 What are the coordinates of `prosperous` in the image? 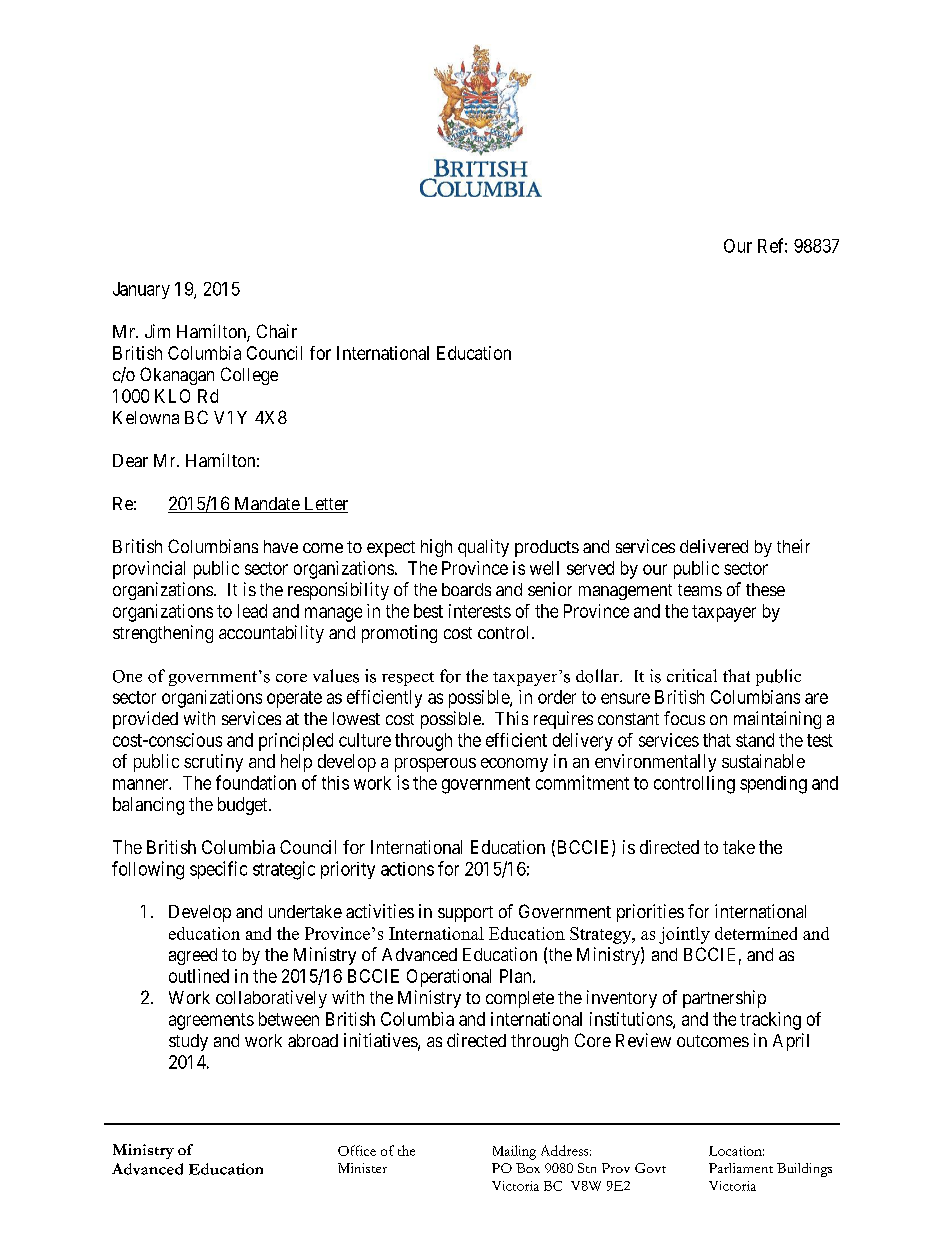 It's located at (435, 765).
